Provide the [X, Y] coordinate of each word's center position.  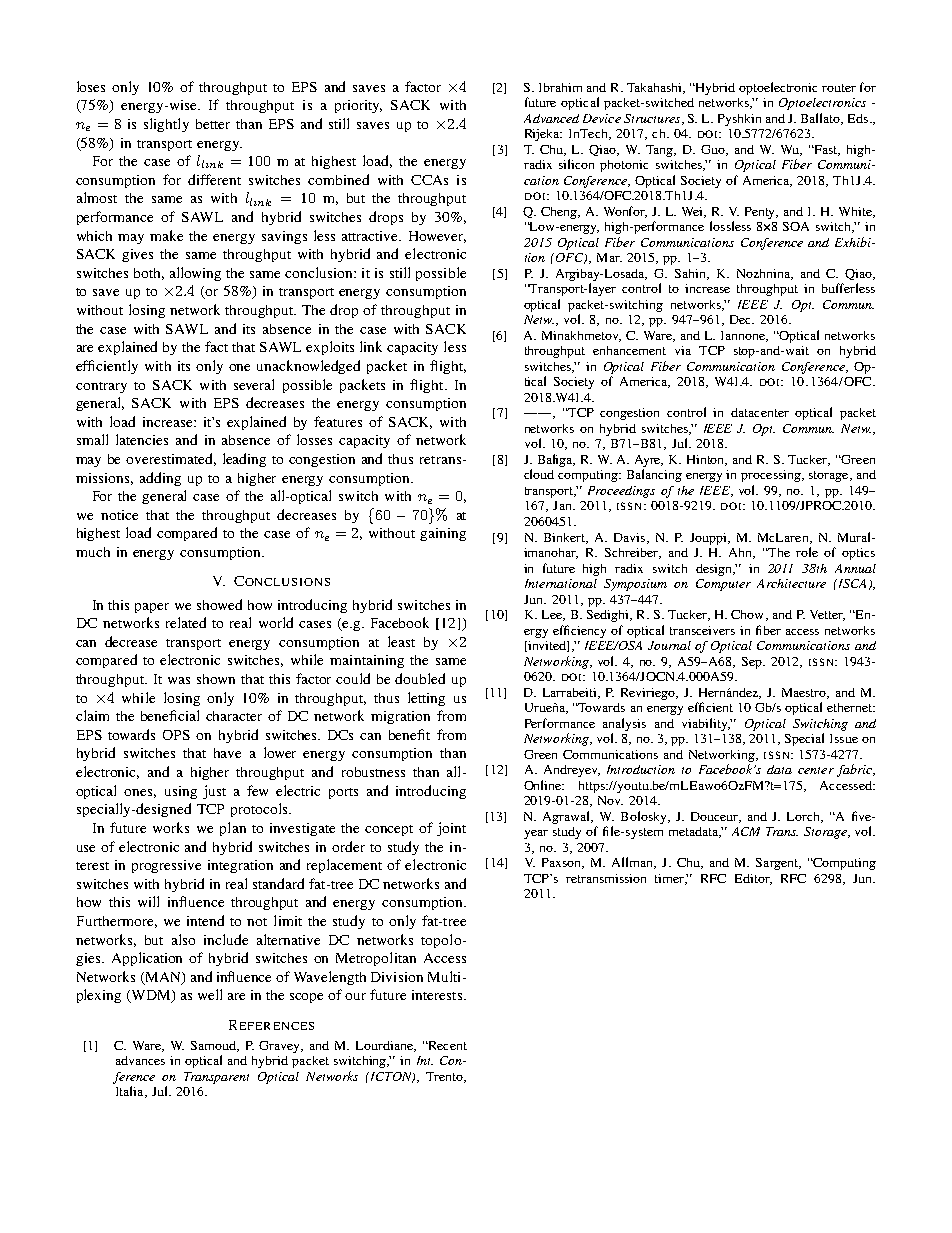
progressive [166, 866]
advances [140, 1060]
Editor [753, 879]
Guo [714, 150]
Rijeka [543, 135]
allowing [195, 274]
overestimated [171, 459]
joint [451, 829]
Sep [753, 663]
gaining [443, 534]
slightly [166, 125]
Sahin [692, 274]
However [437, 237]
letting [426, 699]
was [179, 680]
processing [772, 476]
